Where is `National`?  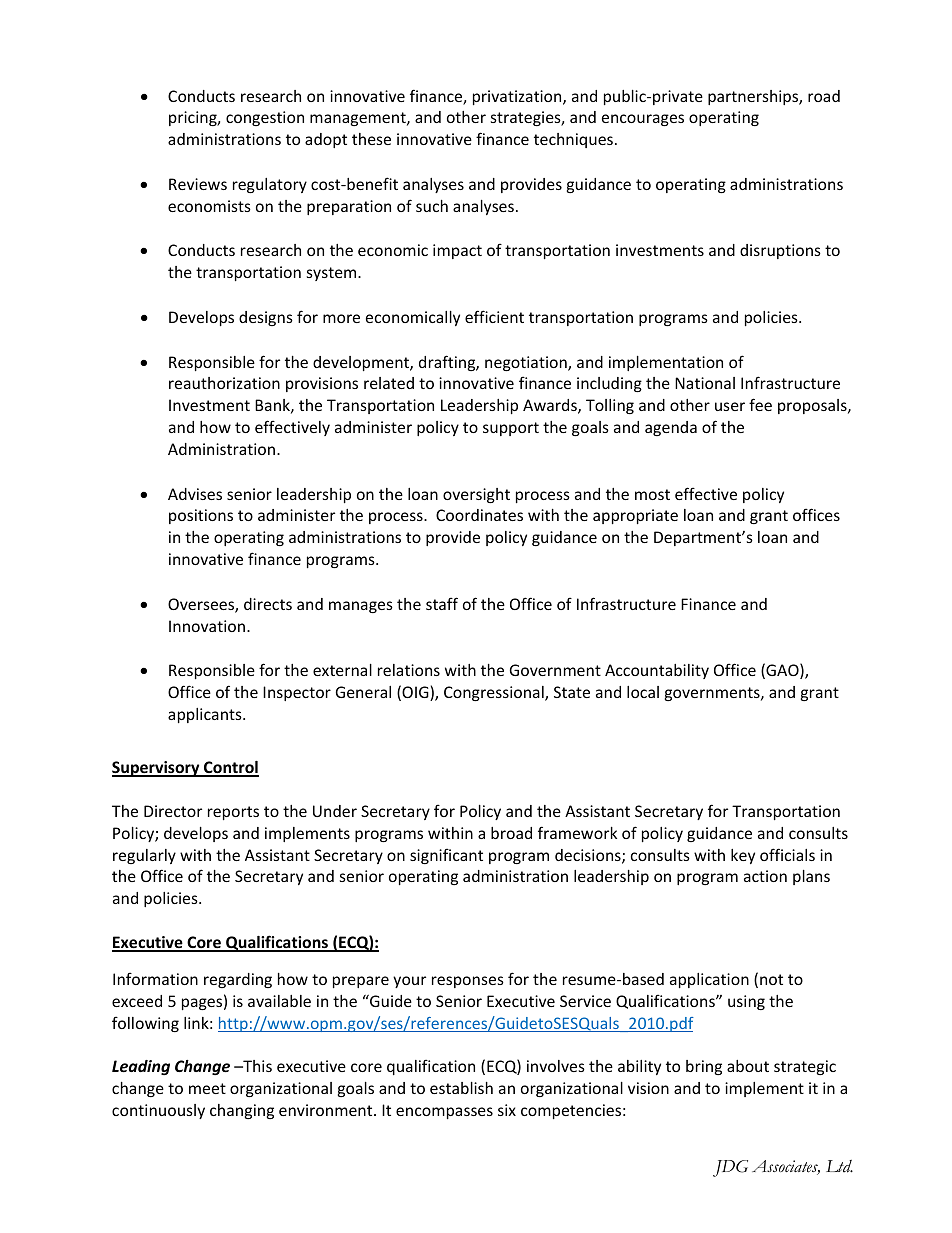
National is located at coordinates (705, 383).
